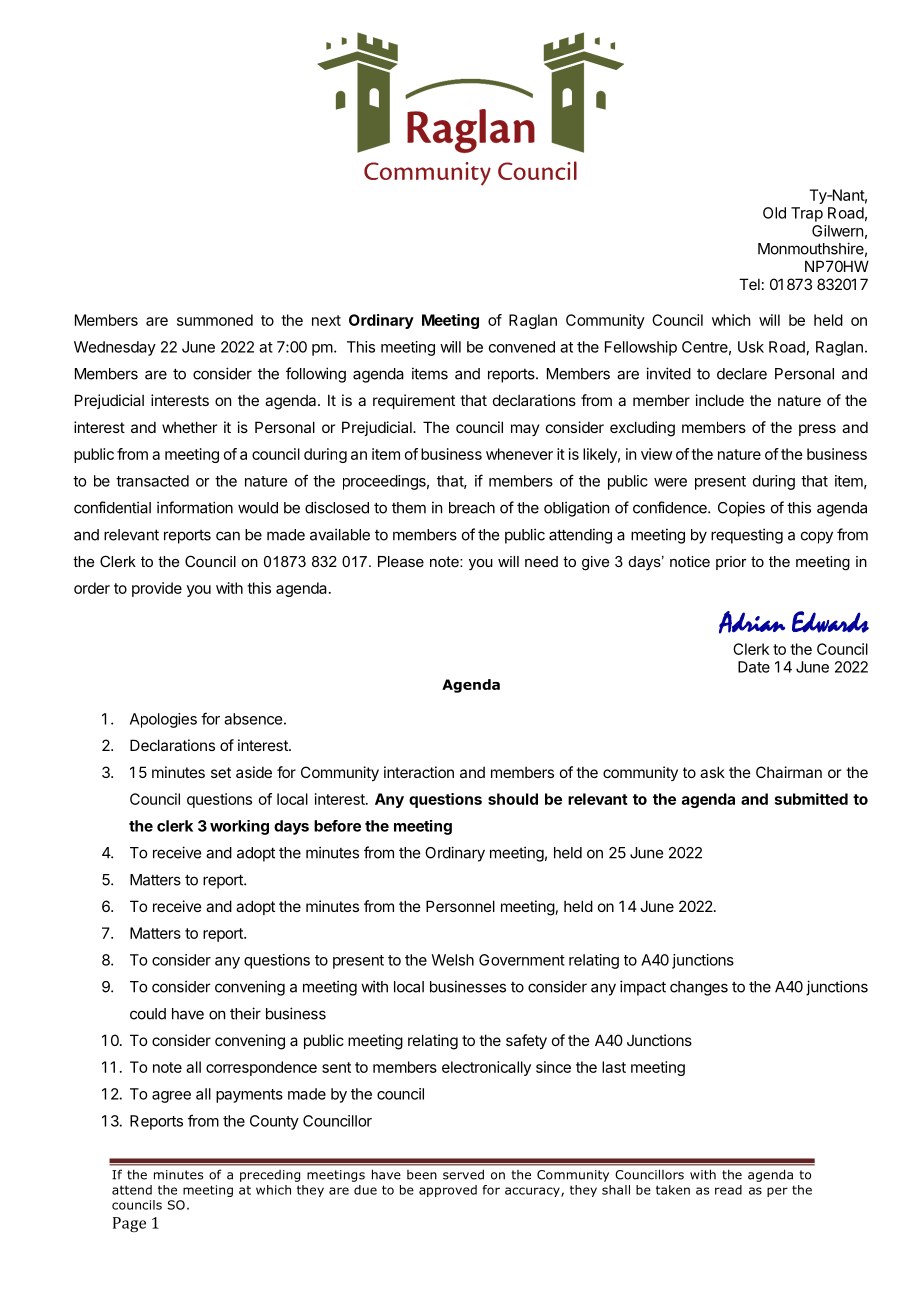 Image resolution: width=924 pixels, height=1308 pixels. Describe the element at coordinates (401, 561) in the screenshot. I see `Please` at that location.
